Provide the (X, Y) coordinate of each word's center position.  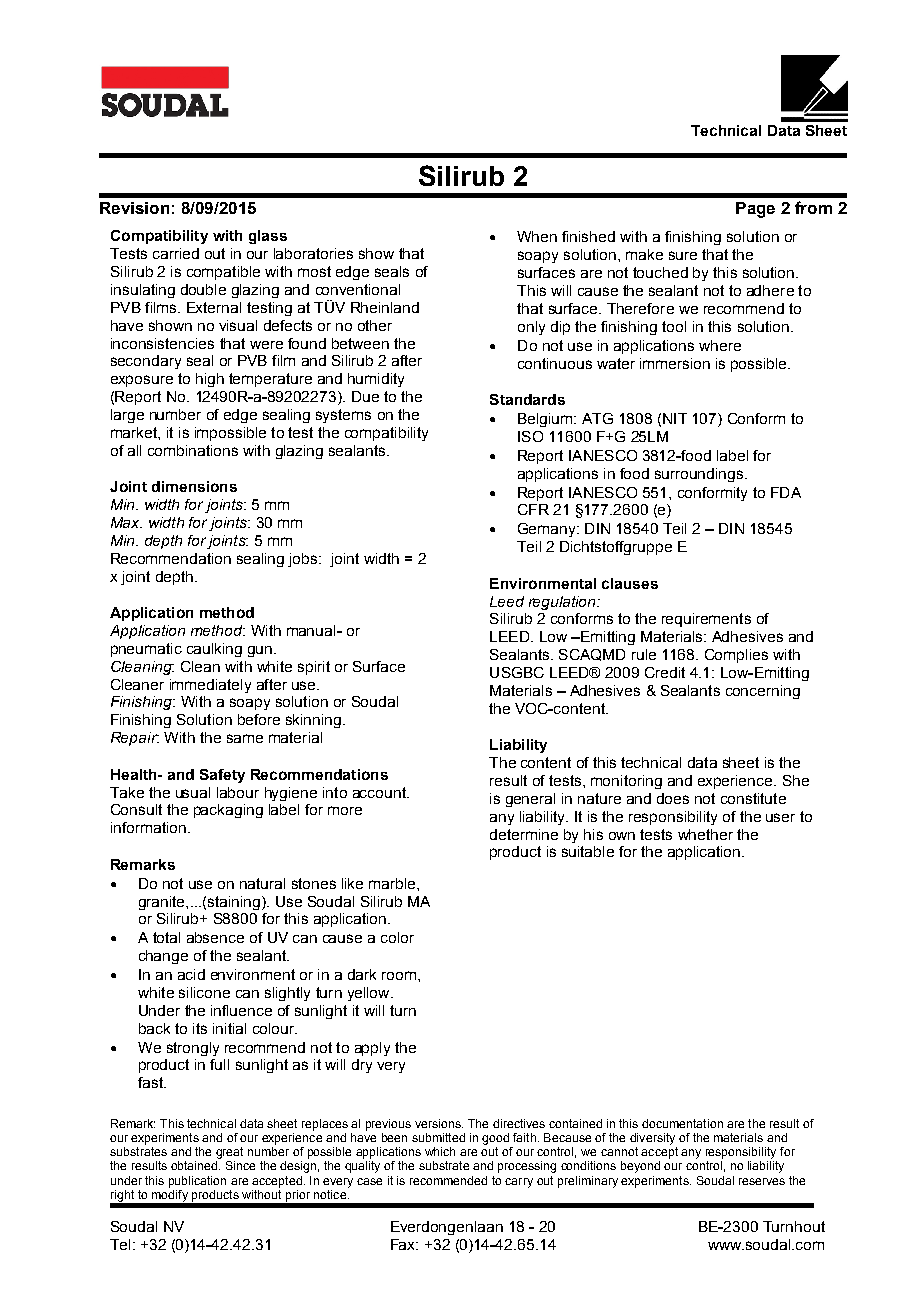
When (537, 236)
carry (519, 1183)
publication (197, 1182)
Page (755, 210)
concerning (763, 692)
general (530, 800)
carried (176, 253)
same (245, 738)
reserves (762, 1181)
